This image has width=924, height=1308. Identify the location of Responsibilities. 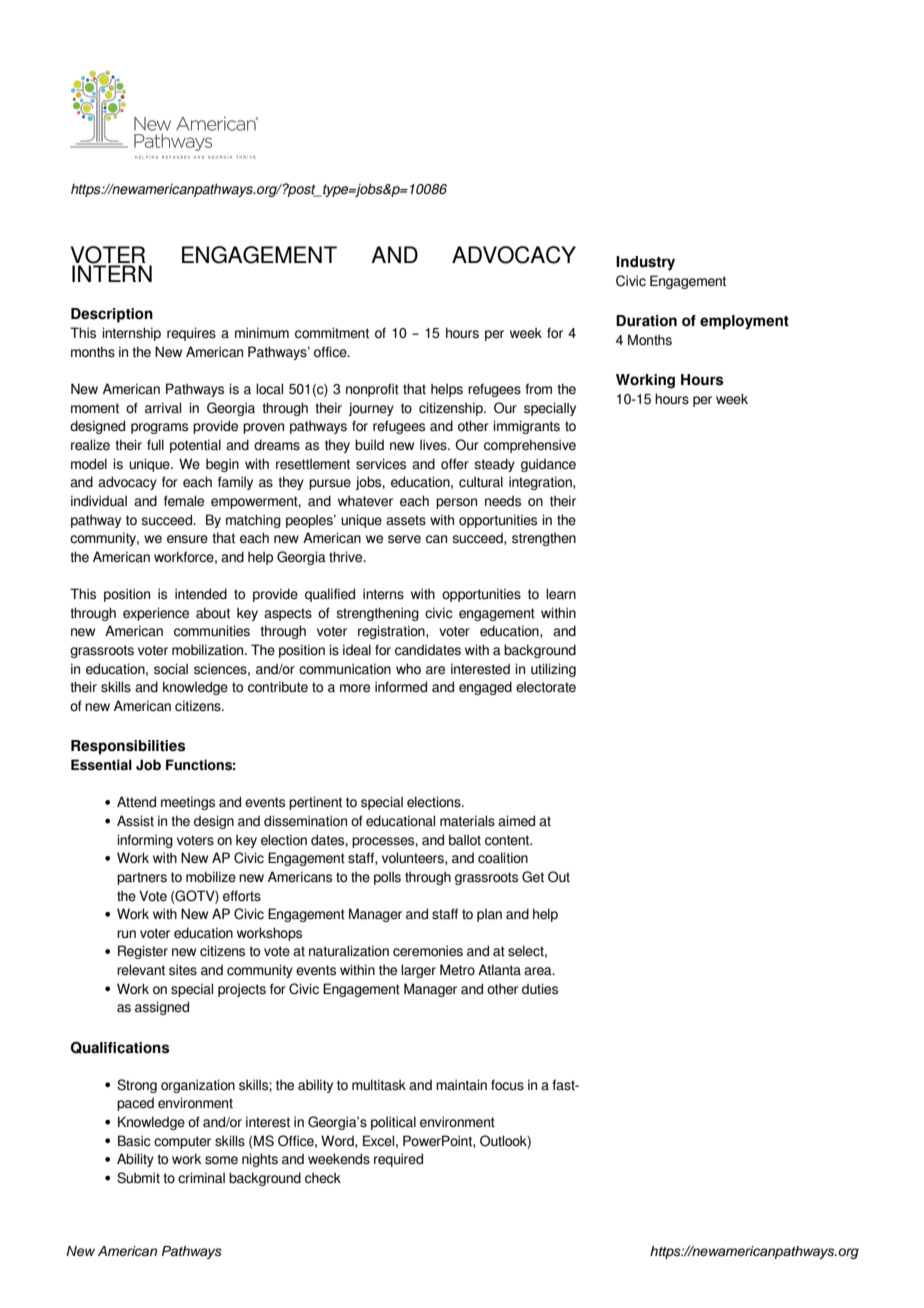
(128, 747).
